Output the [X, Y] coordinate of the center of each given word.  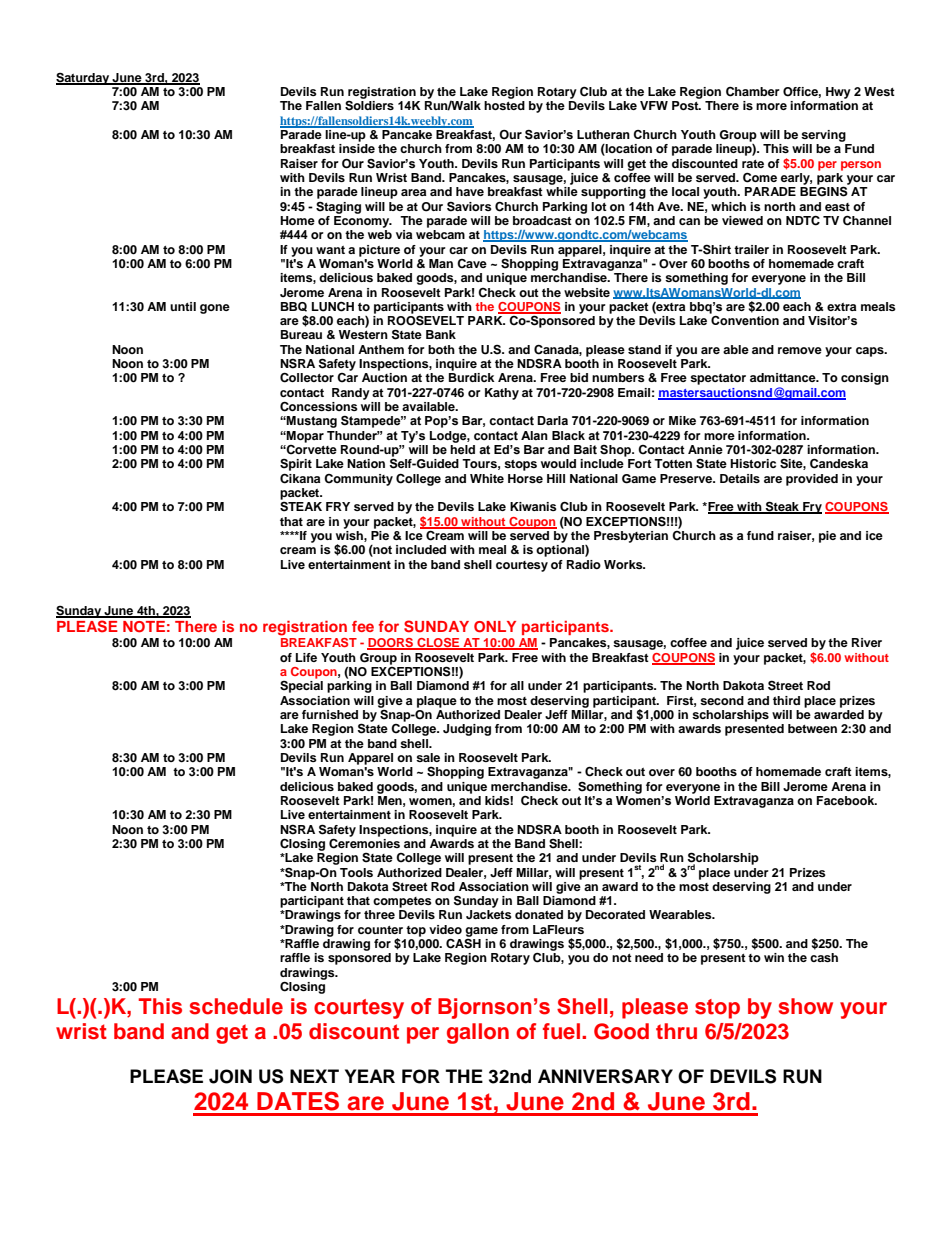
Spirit [296, 465]
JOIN [230, 1076]
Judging [467, 730]
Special [301, 687]
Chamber [753, 92]
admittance [784, 377]
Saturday [84, 79]
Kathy [502, 394]
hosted [504, 105]
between [812, 728]
